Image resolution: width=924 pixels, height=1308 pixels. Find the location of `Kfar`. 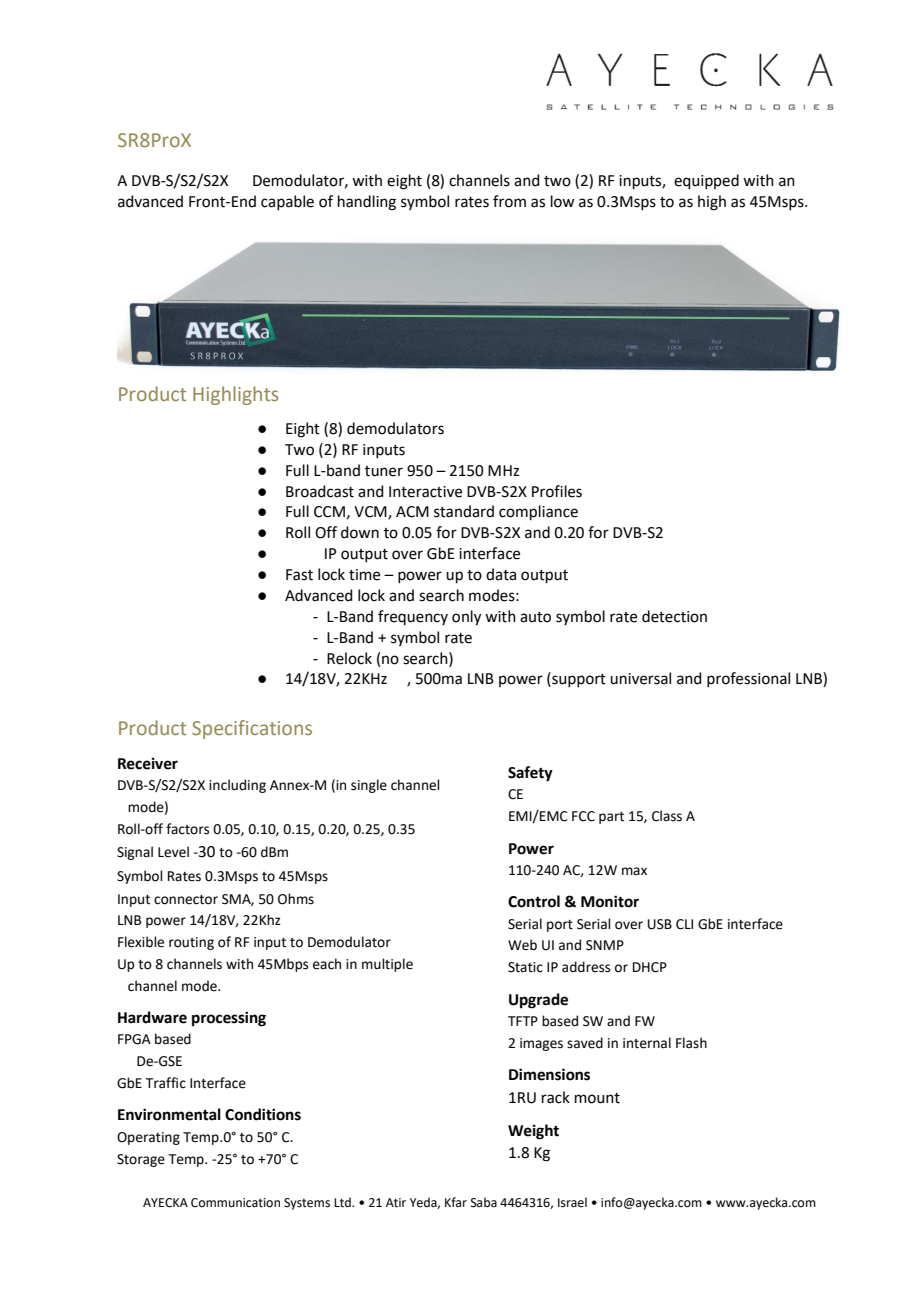

Kfar is located at coordinates (456, 1202).
